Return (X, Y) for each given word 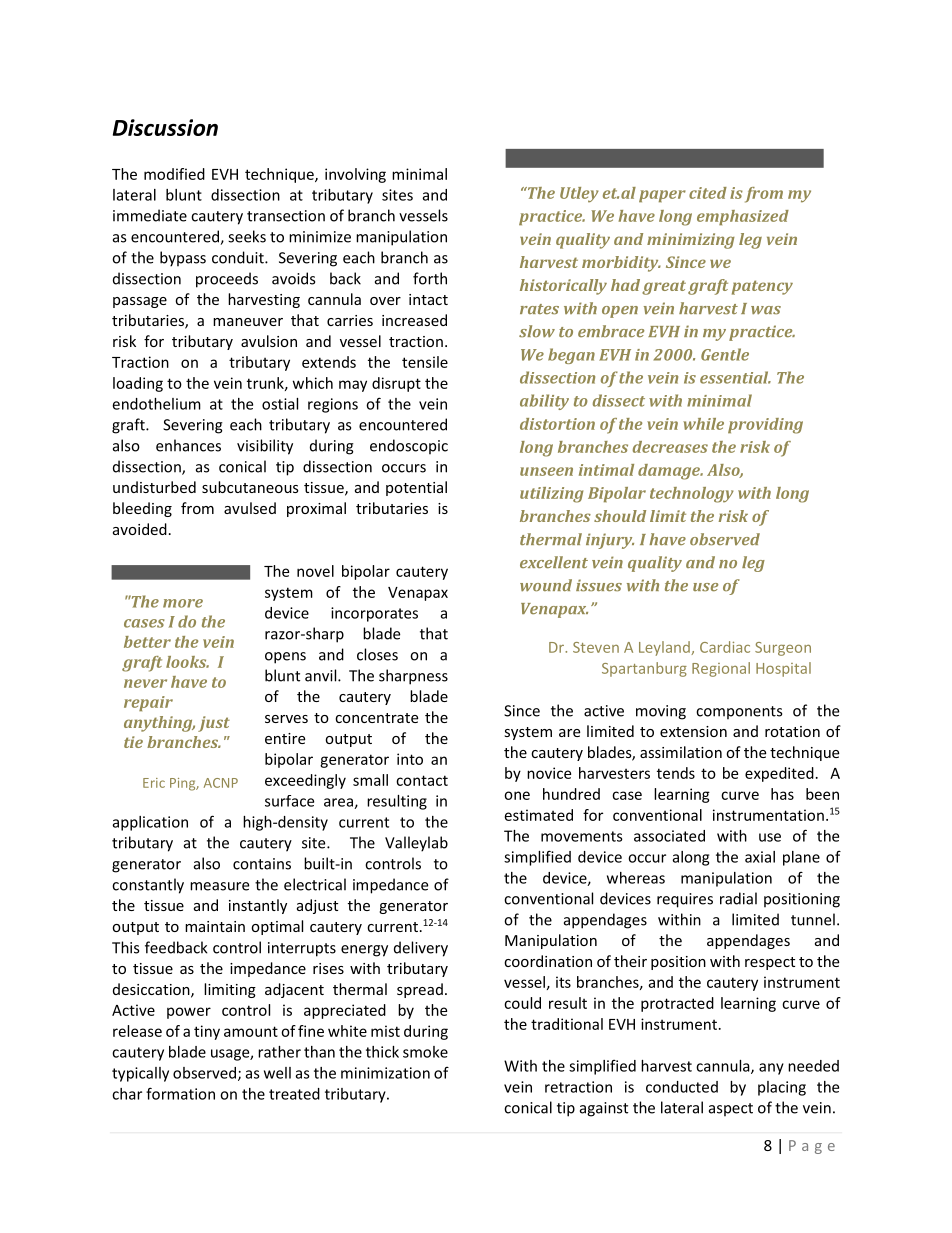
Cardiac (725, 647)
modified (174, 174)
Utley (579, 195)
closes (377, 654)
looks (187, 662)
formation (180, 1093)
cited (708, 193)
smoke (425, 1052)
